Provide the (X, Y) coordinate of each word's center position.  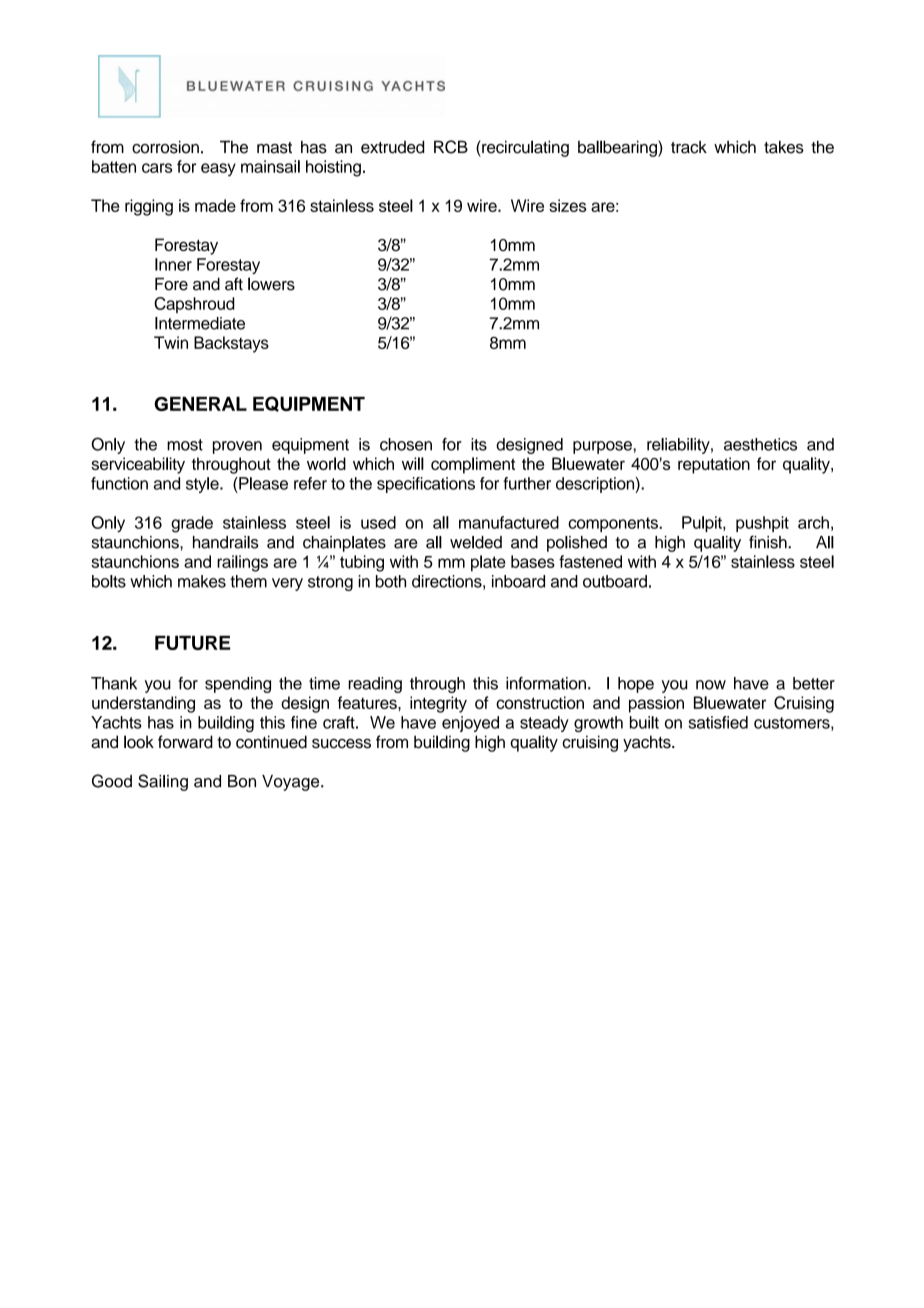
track (689, 147)
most (185, 445)
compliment (473, 465)
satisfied (718, 722)
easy (218, 169)
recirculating (524, 148)
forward (185, 742)
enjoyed (470, 724)
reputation (714, 465)
